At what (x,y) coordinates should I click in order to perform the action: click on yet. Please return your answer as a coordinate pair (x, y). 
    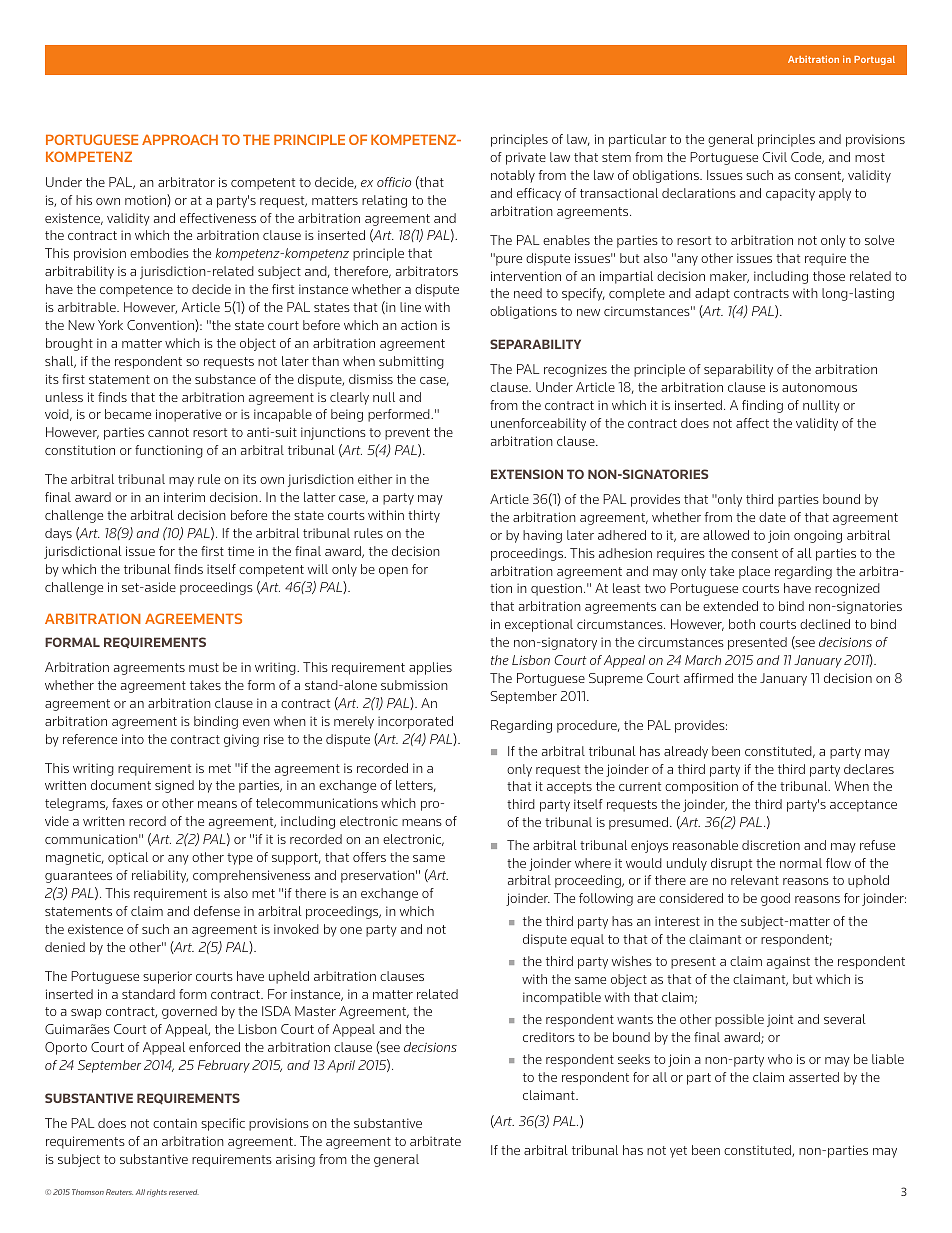
    Looking at the image, I should click on (678, 1152).
